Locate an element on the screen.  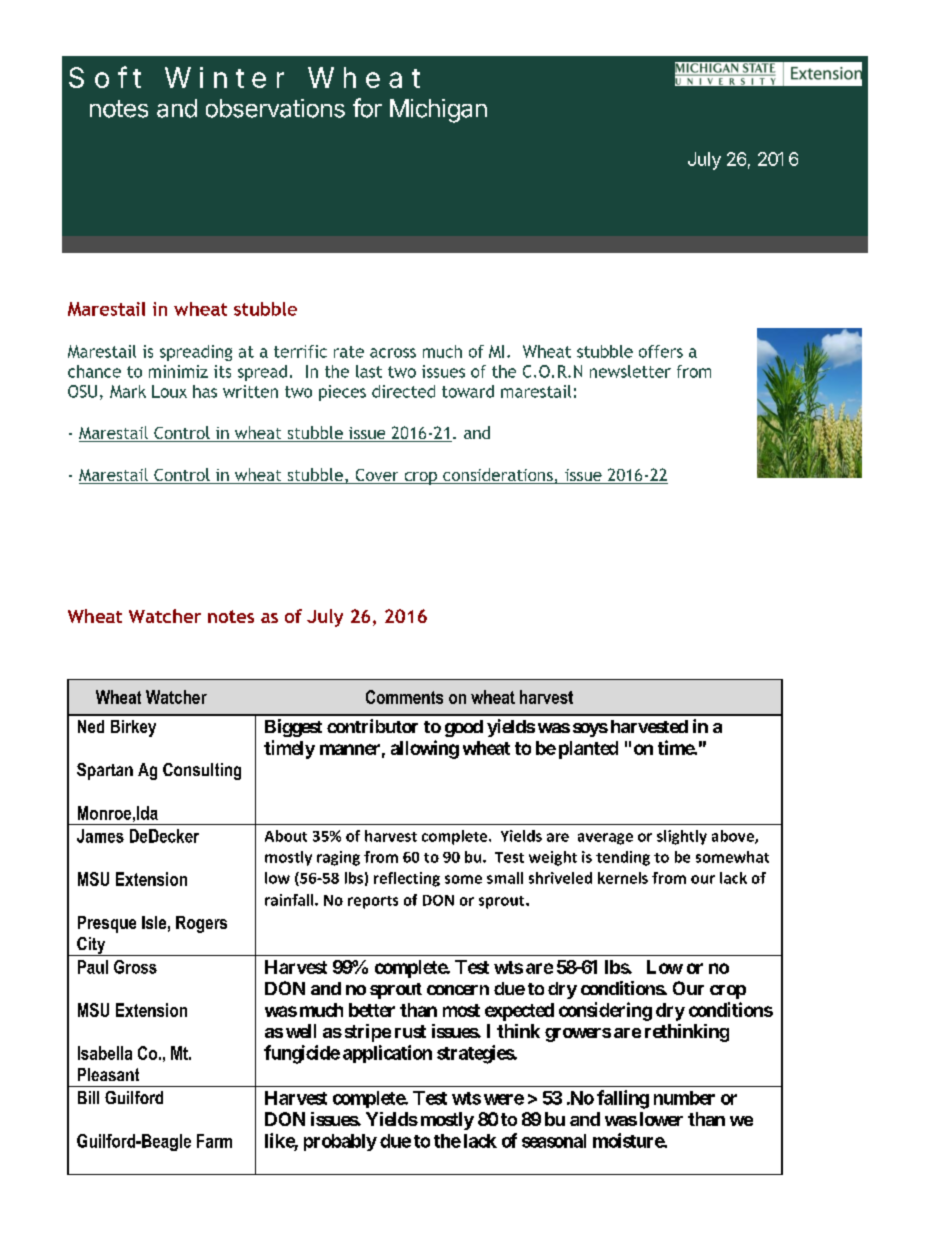
Ned is located at coordinates (91, 726).
